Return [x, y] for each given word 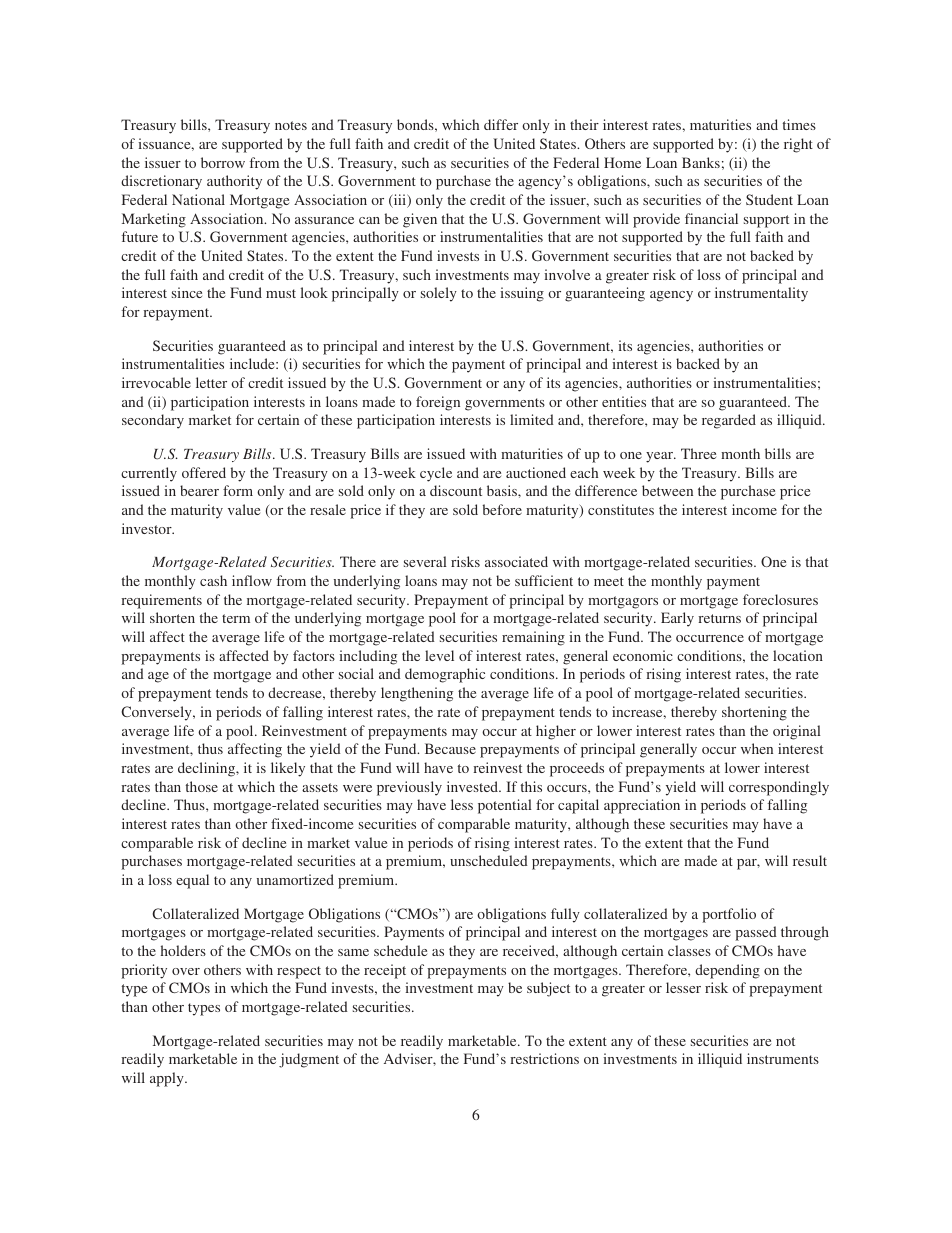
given [420, 220]
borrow [223, 162]
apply [168, 1079]
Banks [701, 162]
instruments [783, 1058]
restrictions [544, 1058]
